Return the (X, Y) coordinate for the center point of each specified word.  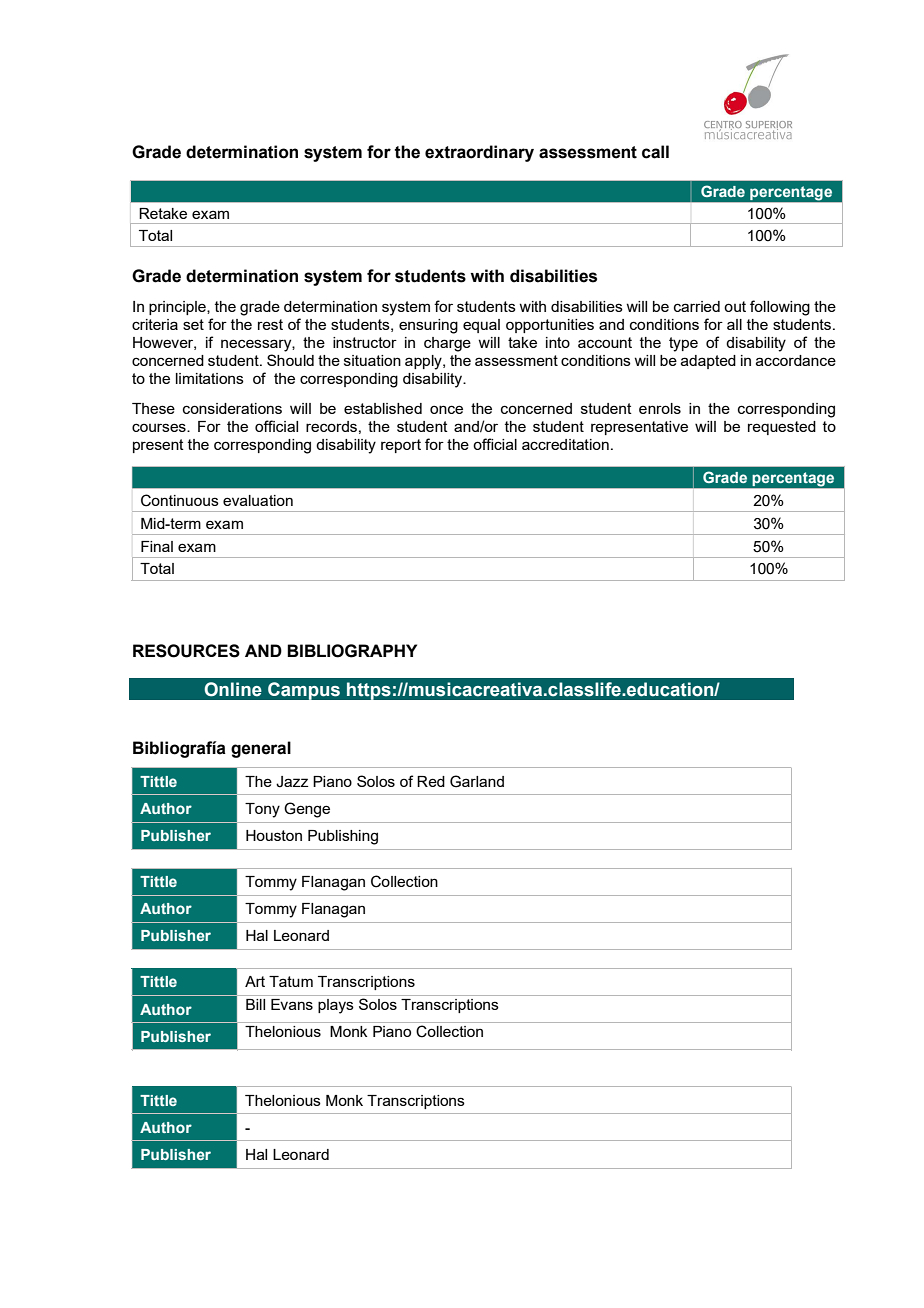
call (655, 152)
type (683, 344)
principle (178, 308)
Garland (477, 781)
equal (481, 326)
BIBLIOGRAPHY (352, 651)
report (401, 446)
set (193, 324)
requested (782, 428)
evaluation (258, 500)
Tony (262, 810)
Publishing (343, 837)
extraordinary (479, 153)
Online (233, 689)
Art (255, 981)
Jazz (292, 782)
